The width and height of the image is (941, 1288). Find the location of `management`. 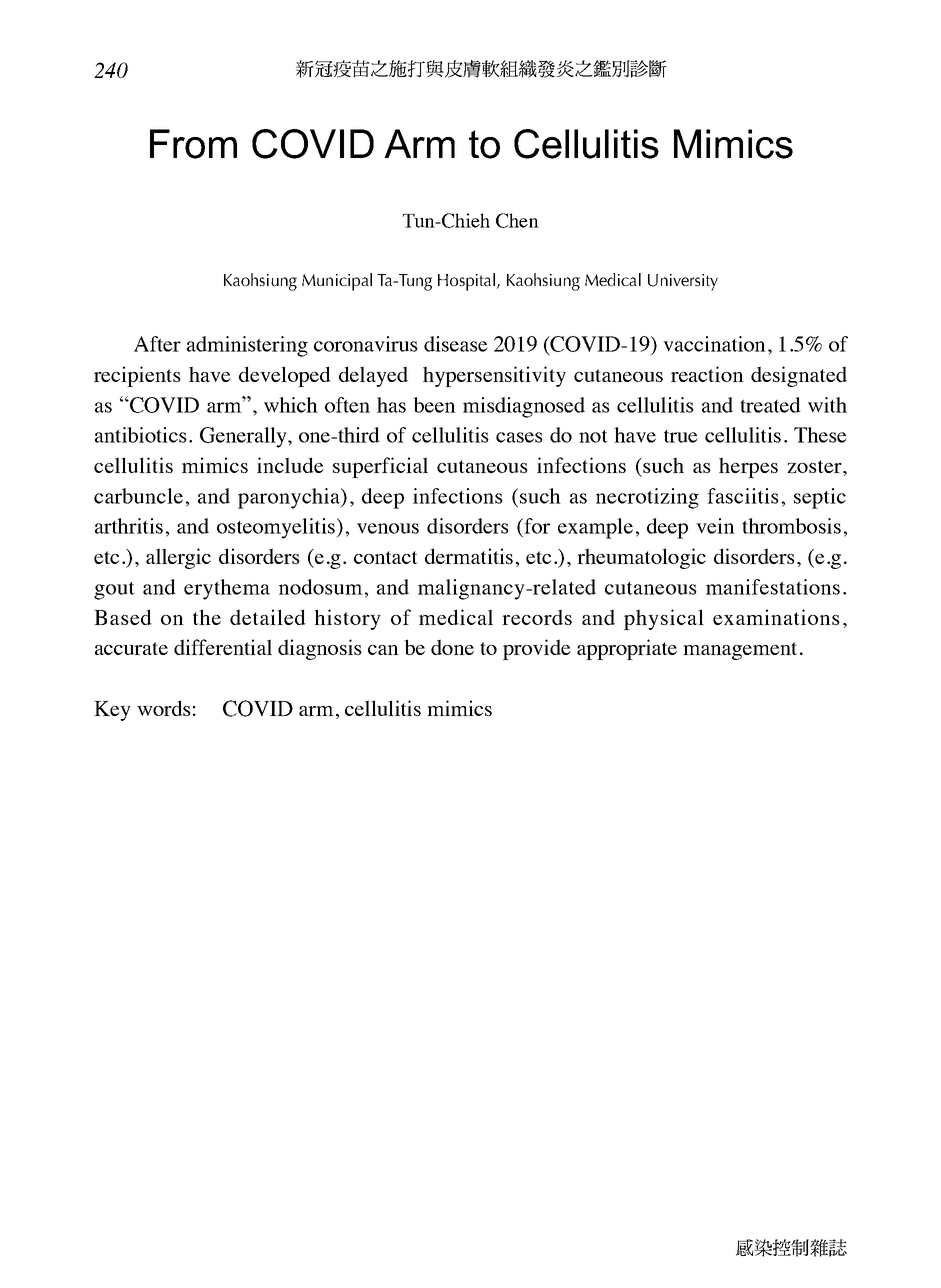

management is located at coordinates (740, 651).
